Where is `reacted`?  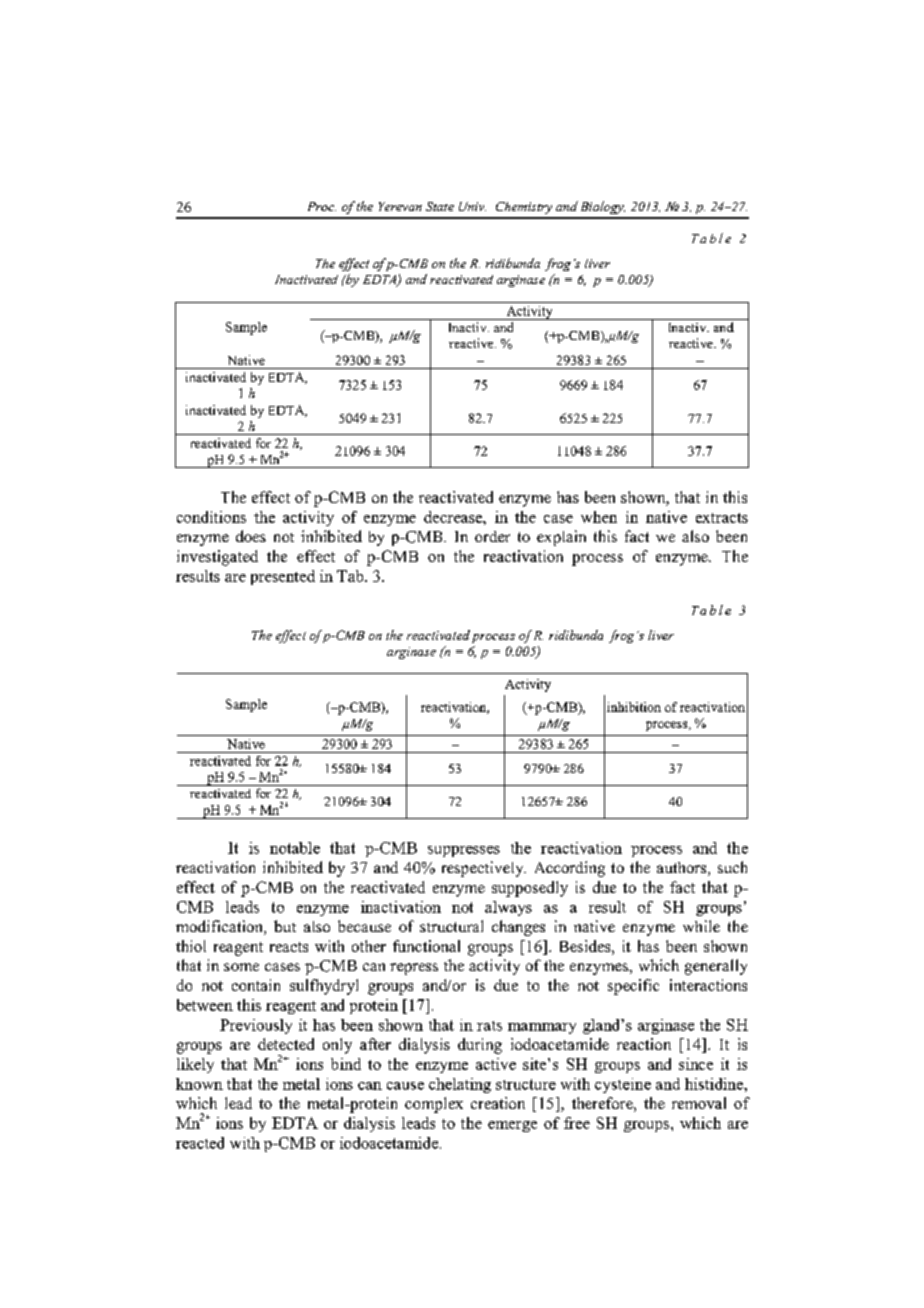
reacted is located at coordinates (200, 1143).
